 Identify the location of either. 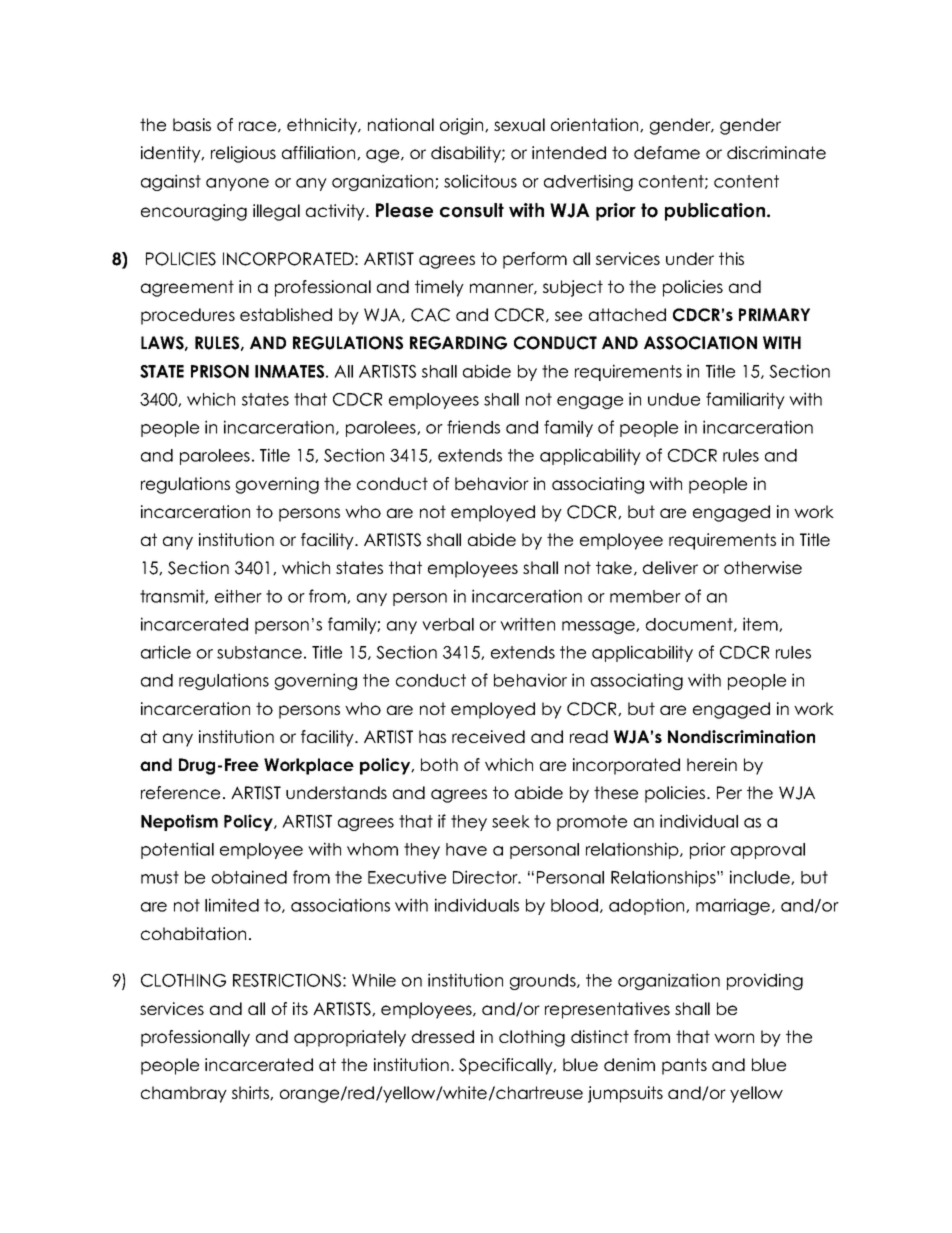
(238, 596).
